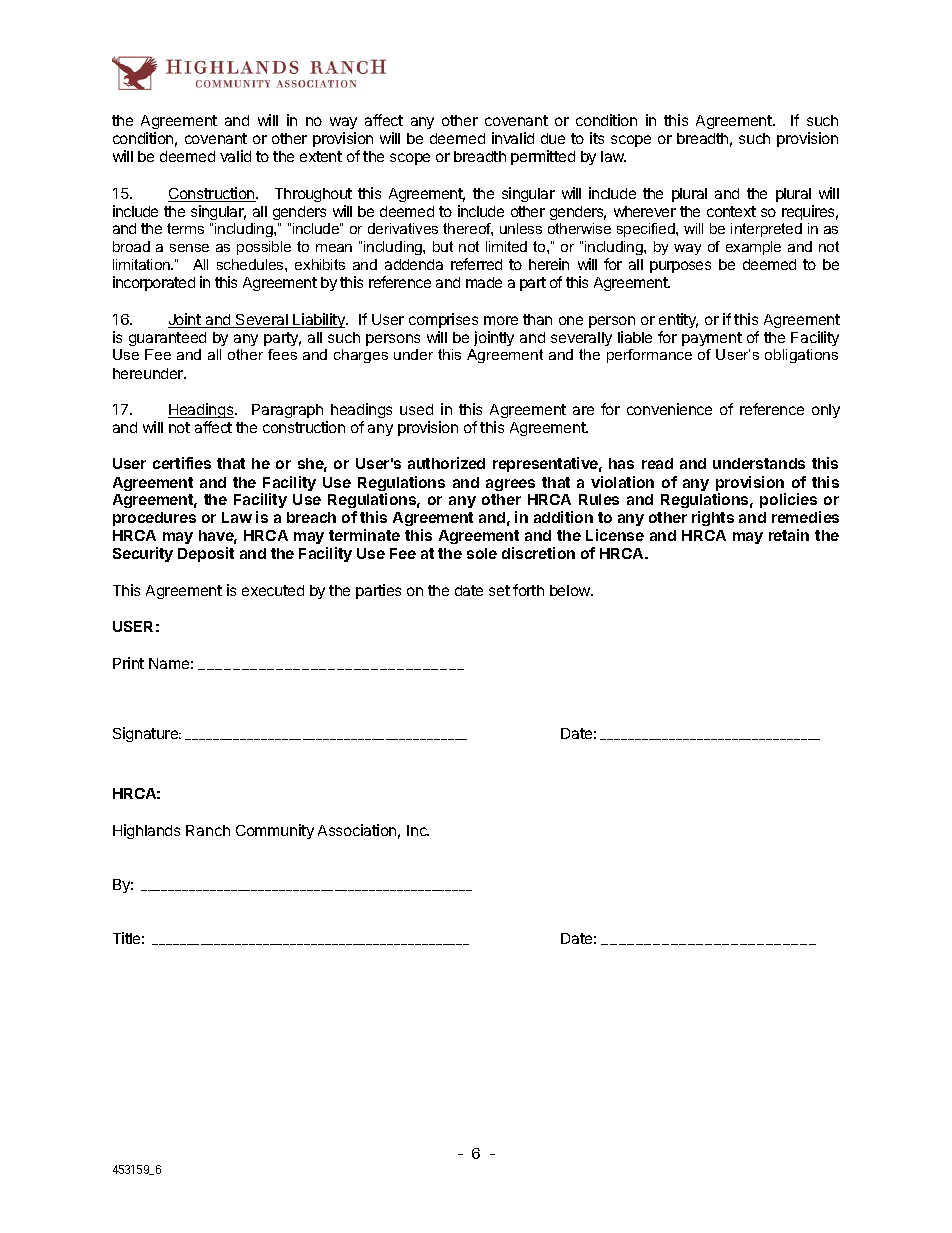 The width and height of the document is (952, 1233). I want to click on extent, so click(321, 156).
